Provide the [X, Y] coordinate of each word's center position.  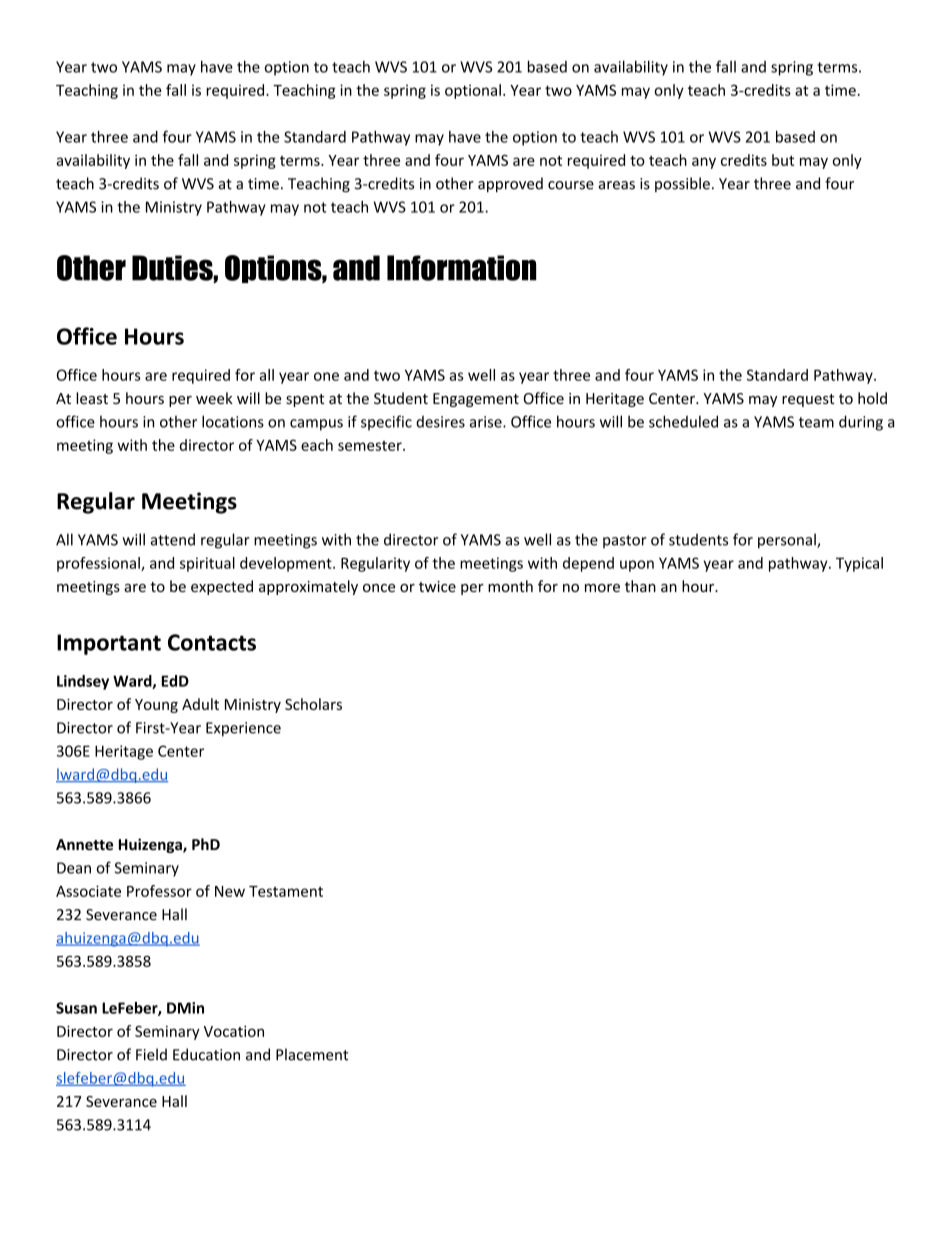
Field [151, 1054]
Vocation [234, 1031]
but [783, 160]
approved [510, 184]
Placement [312, 1054]
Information [461, 268]
